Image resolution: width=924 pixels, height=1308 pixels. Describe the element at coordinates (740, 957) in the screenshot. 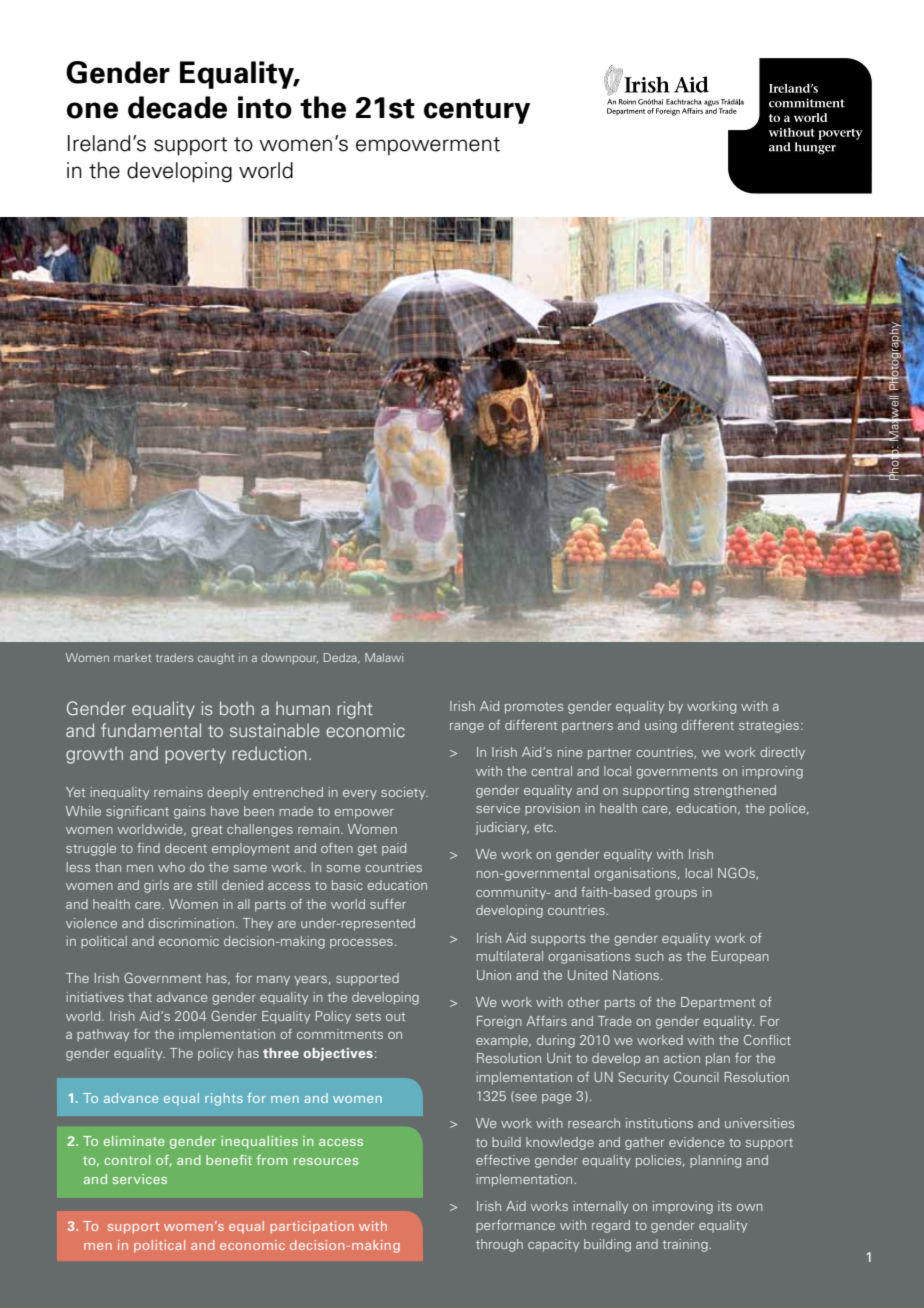

I see `European` at that location.
